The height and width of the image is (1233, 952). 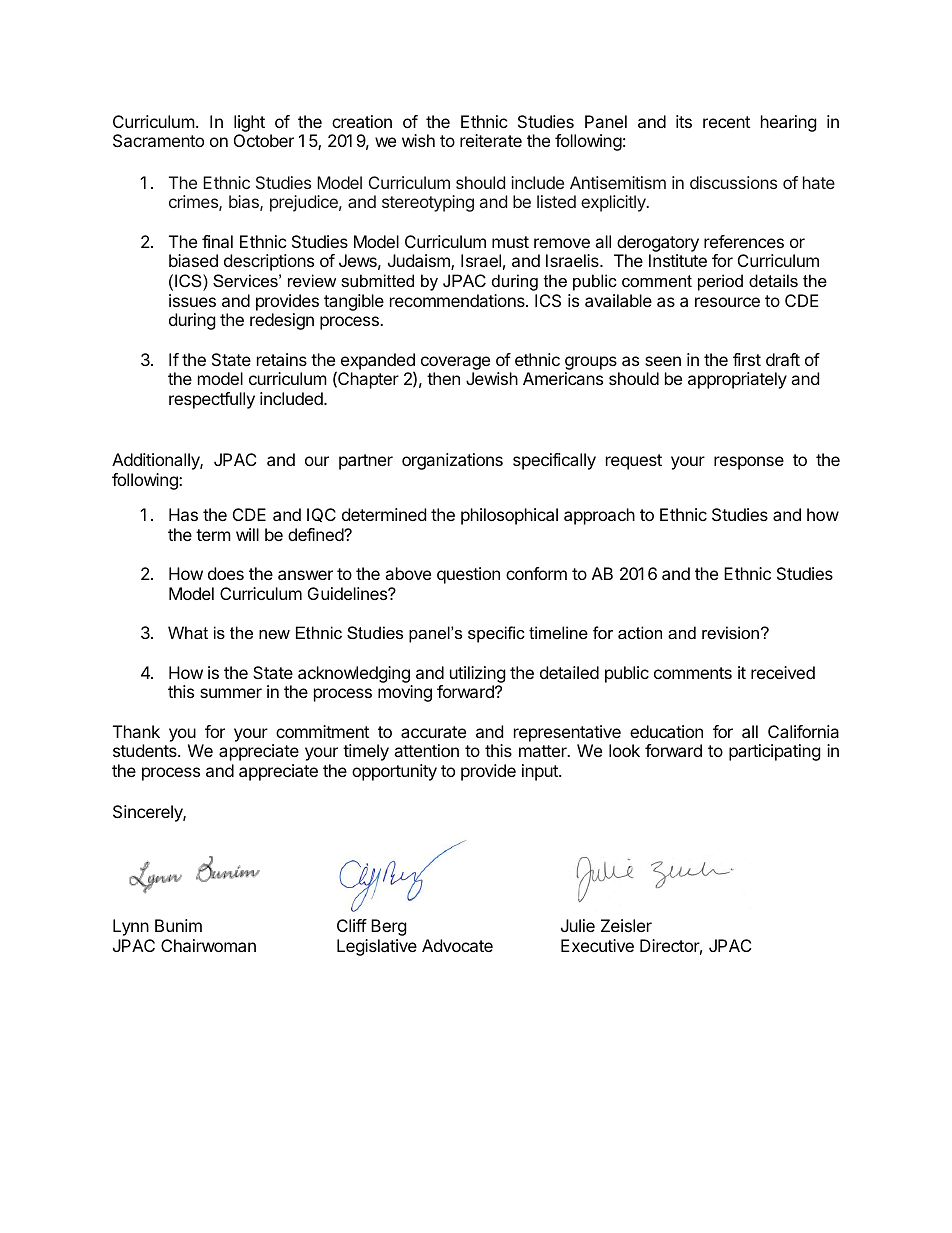 I want to click on philosophical, so click(x=509, y=516).
